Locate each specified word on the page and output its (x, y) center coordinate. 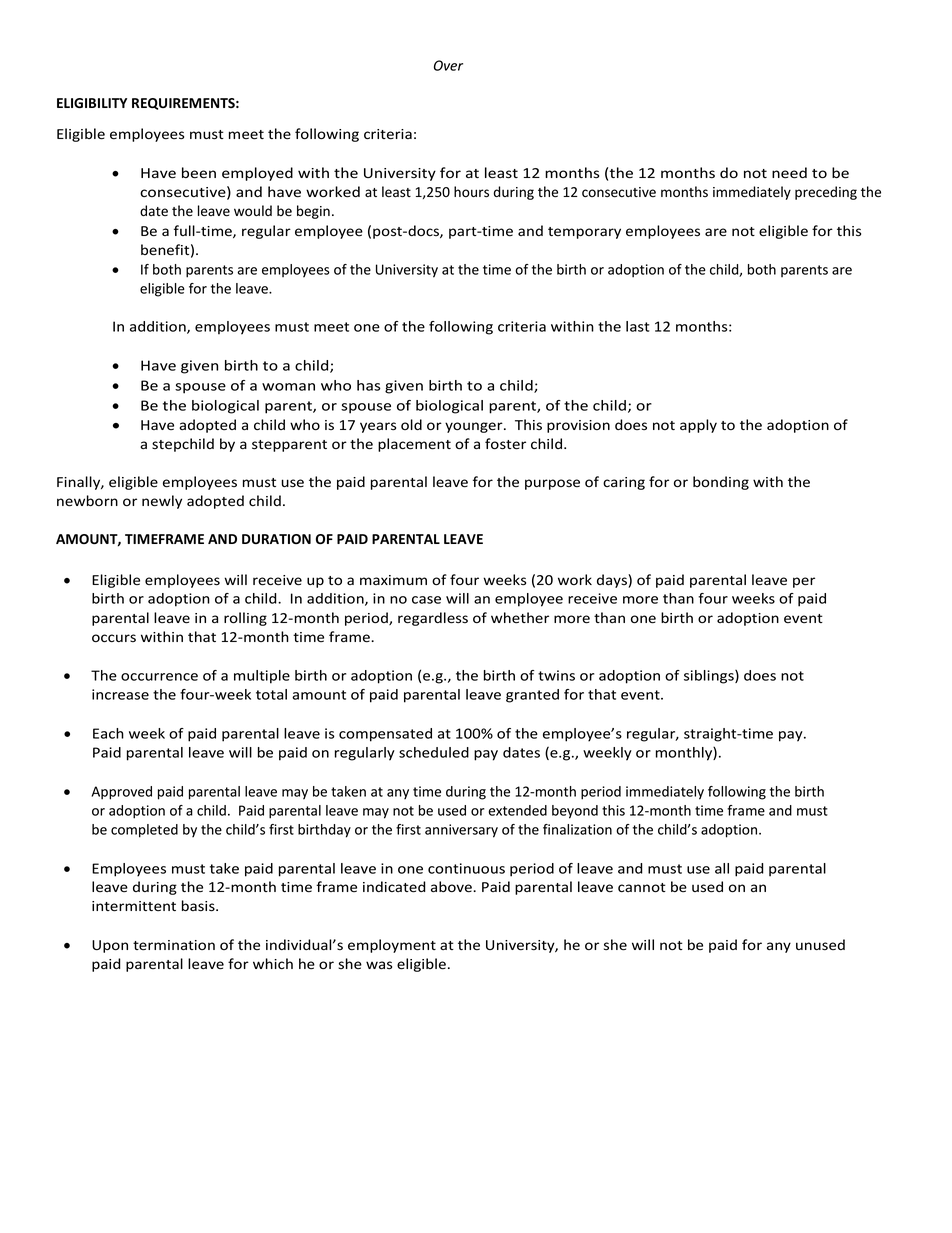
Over (448, 65)
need (789, 173)
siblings (710, 677)
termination (174, 945)
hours (471, 192)
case (426, 600)
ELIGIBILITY (92, 103)
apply (698, 426)
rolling (245, 619)
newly (162, 502)
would (253, 210)
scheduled (434, 752)
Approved (121, 793)
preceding (826, 193)
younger (475, 427)
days (613, 581)
